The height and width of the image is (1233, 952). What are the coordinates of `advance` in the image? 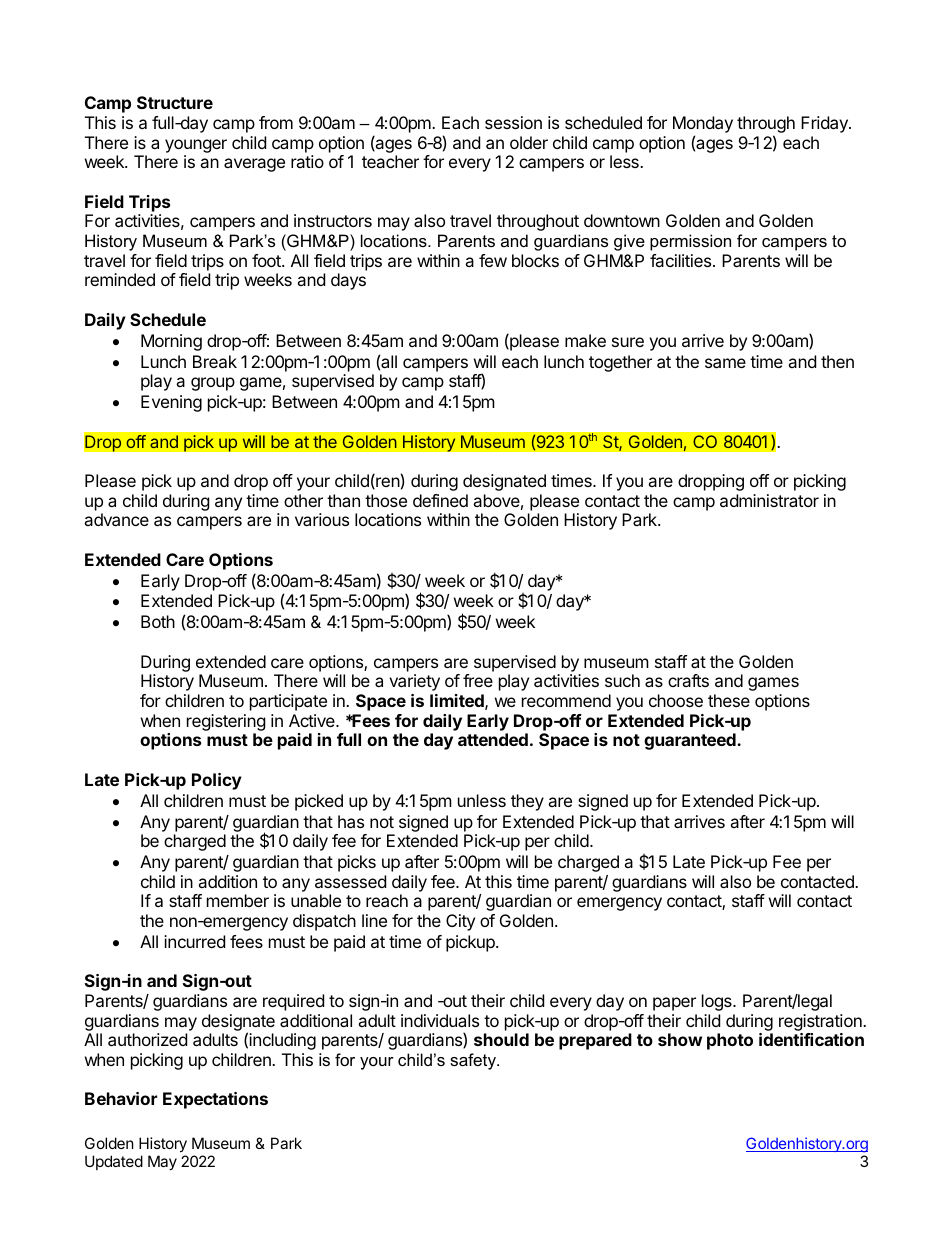 It's located at (116, 519).
